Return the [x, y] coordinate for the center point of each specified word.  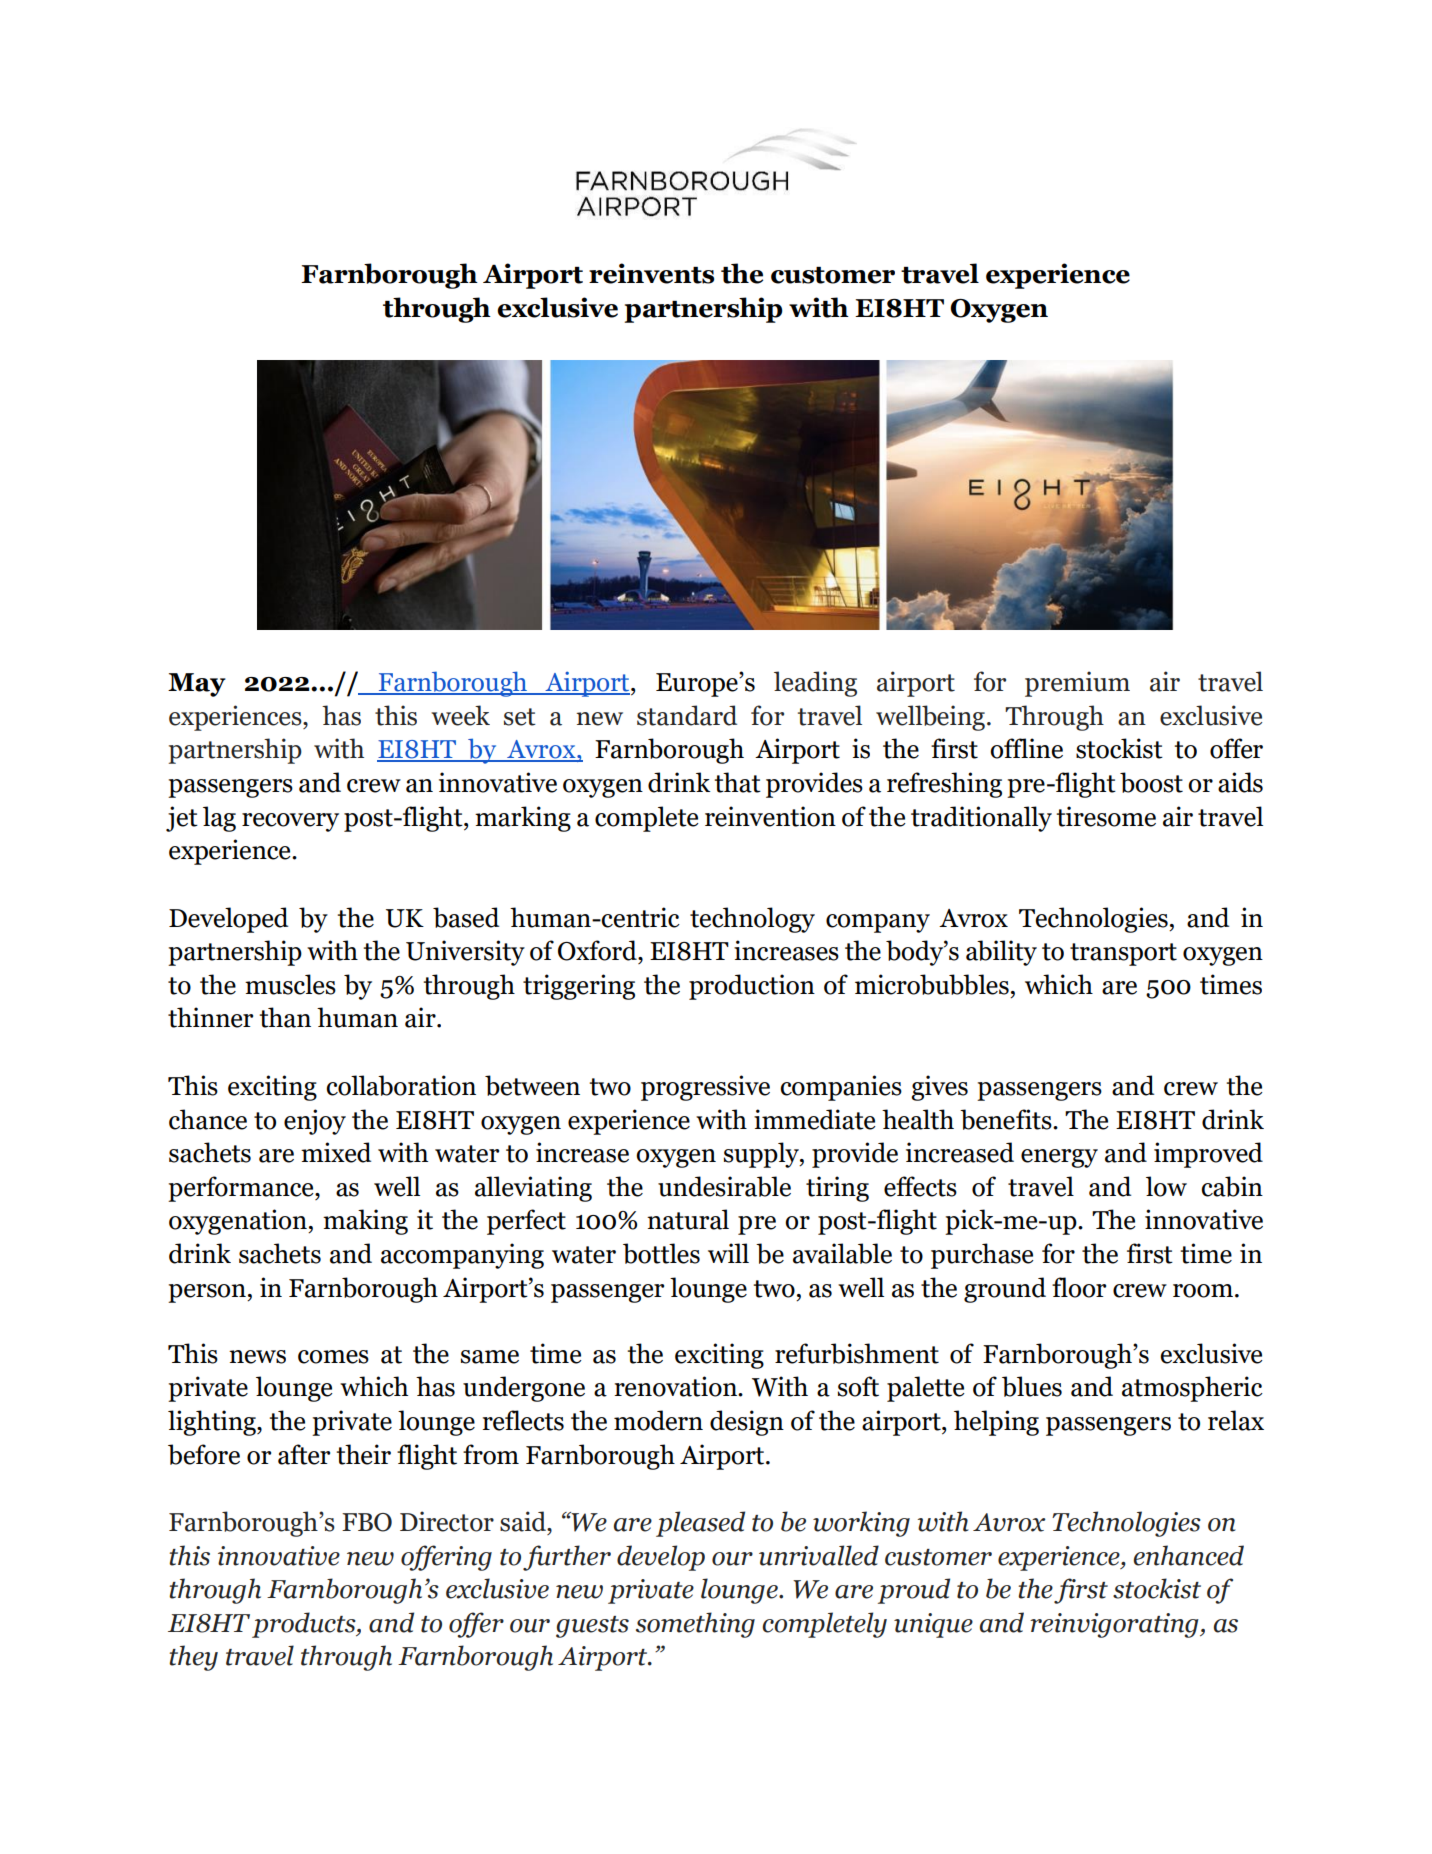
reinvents [651, 273]
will [728, 1253]
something [695, 1625]
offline [1026, 748]
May [197, 685]
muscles [290, 984]
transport [1123, 954]
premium [1077, 684]
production [752, 987]
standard [687, 715]
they [193, 1658]
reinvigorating [1115, 1625]
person [208, 1293]
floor [1079, 1287]
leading [815, 684]
